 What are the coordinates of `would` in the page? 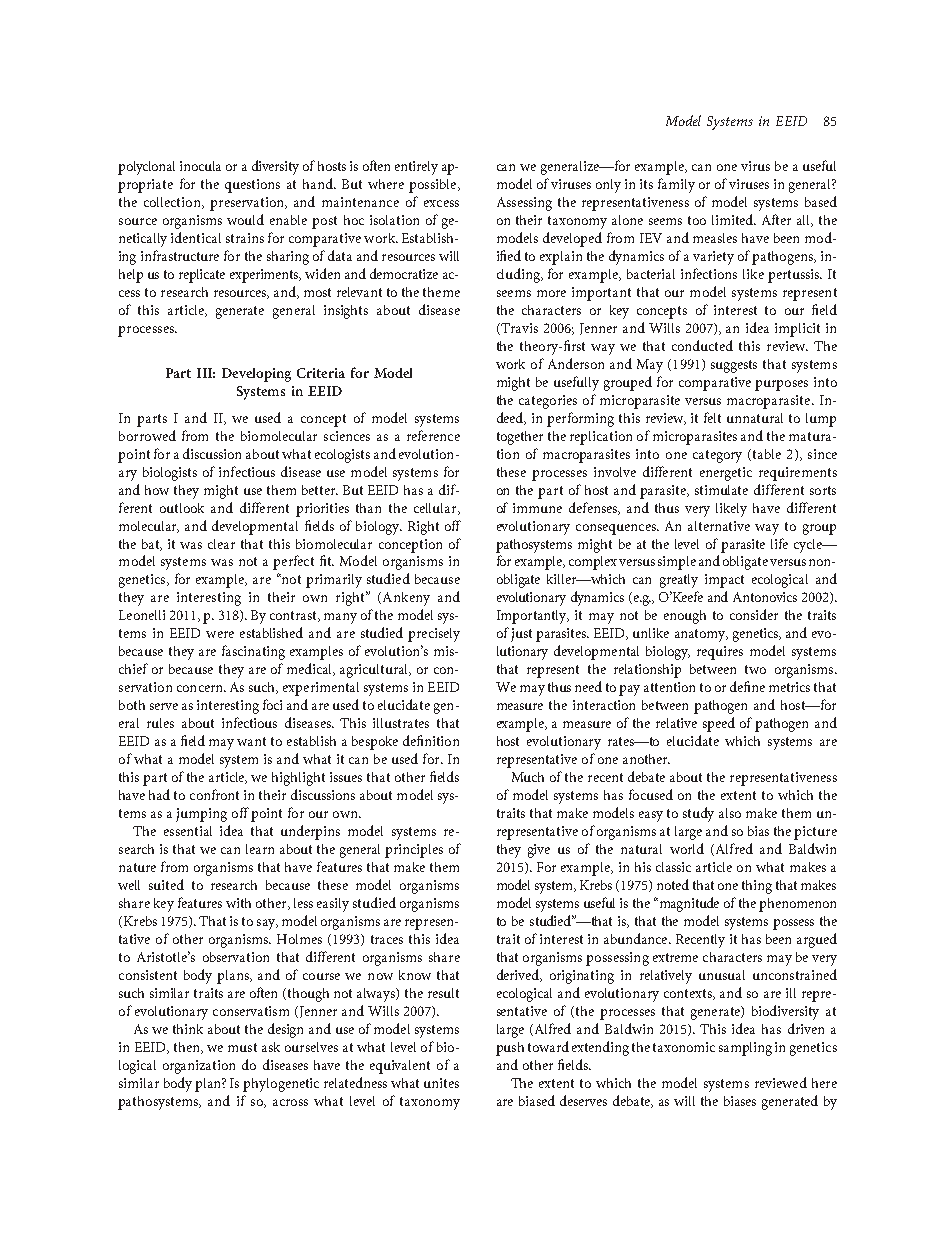 It's located at (245, 219).
